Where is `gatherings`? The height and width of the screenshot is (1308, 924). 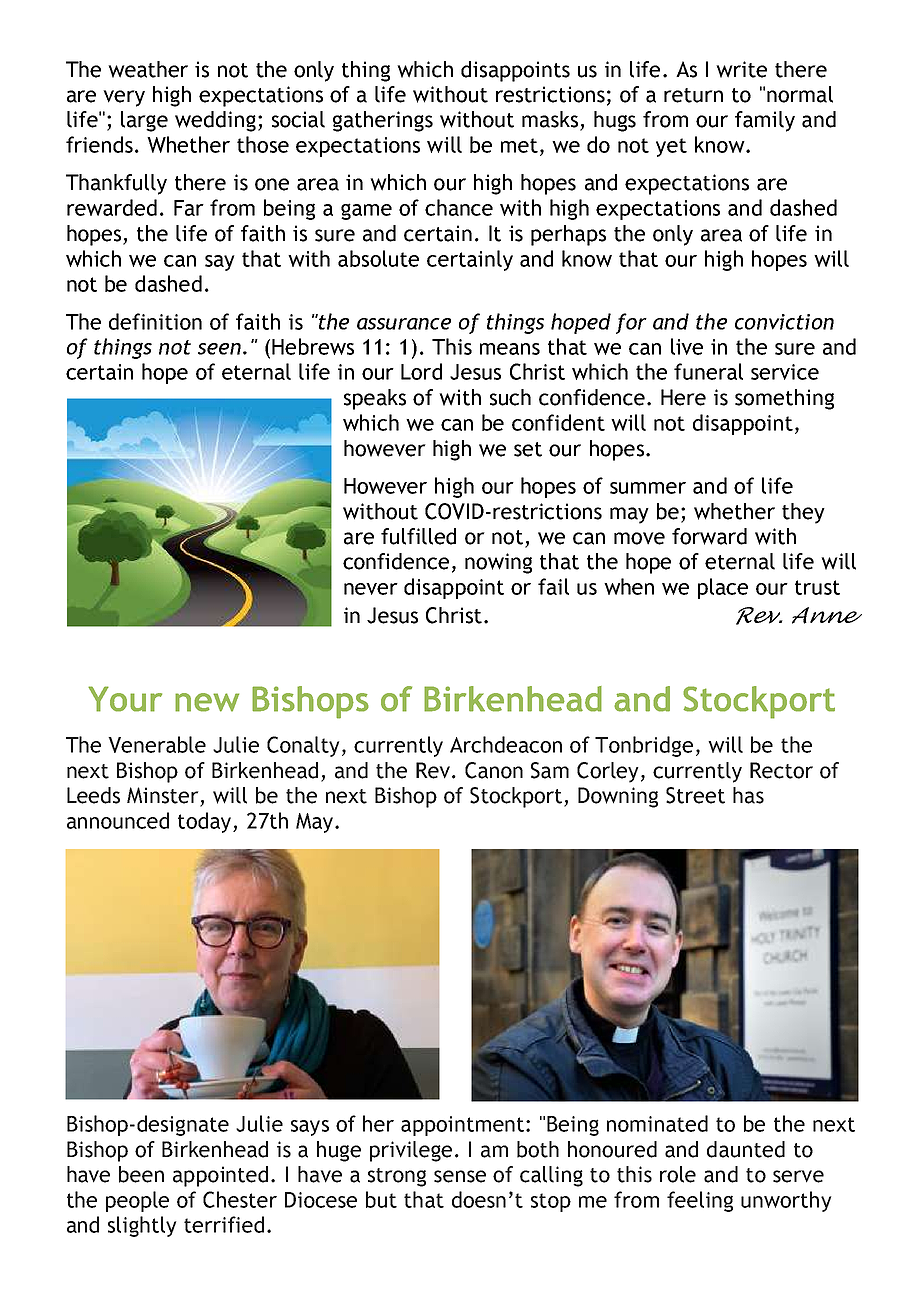 gatherings is located at coordinates (383, 121).
